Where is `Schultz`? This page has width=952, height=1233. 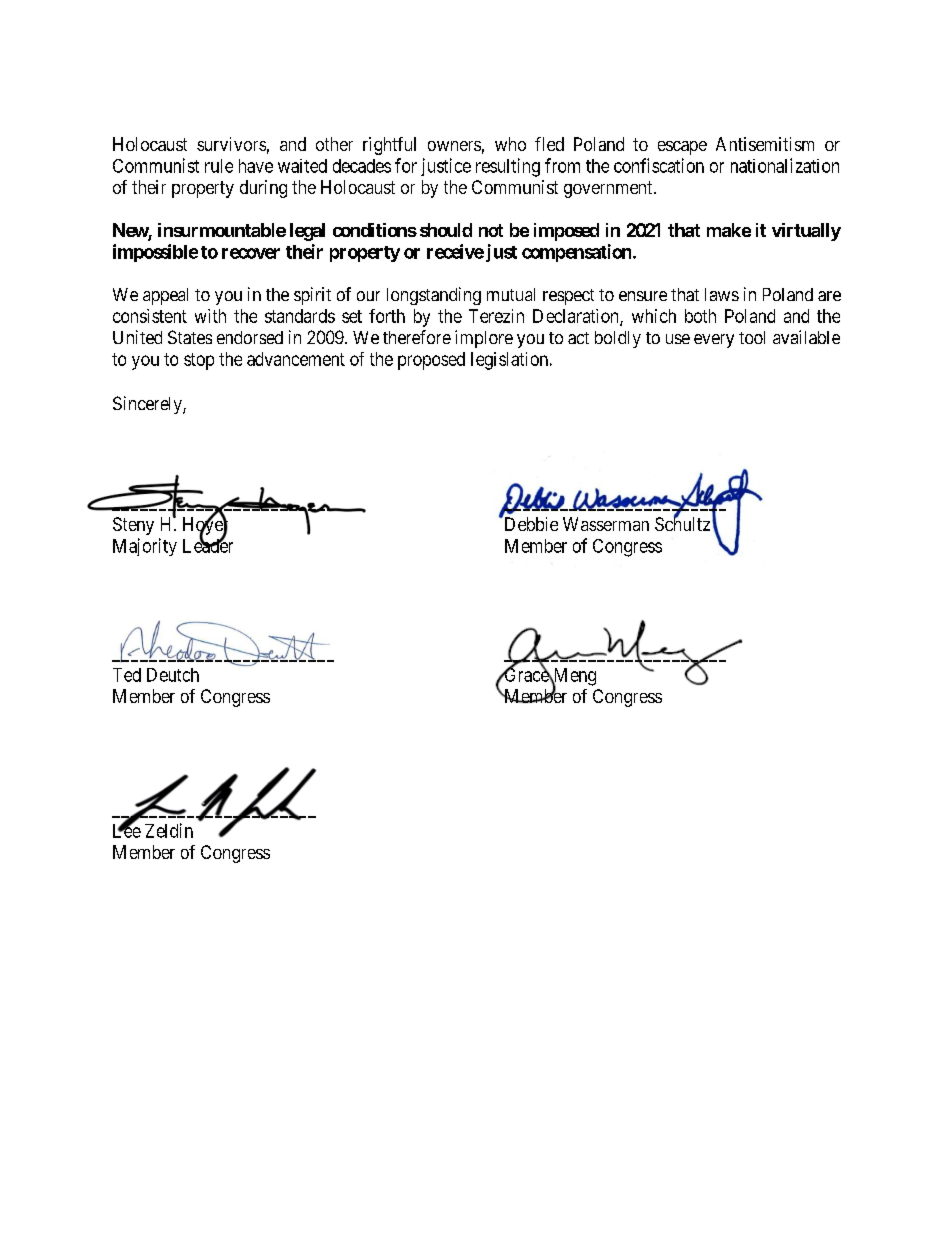
Schultz is located at coordinates (682, 523).
